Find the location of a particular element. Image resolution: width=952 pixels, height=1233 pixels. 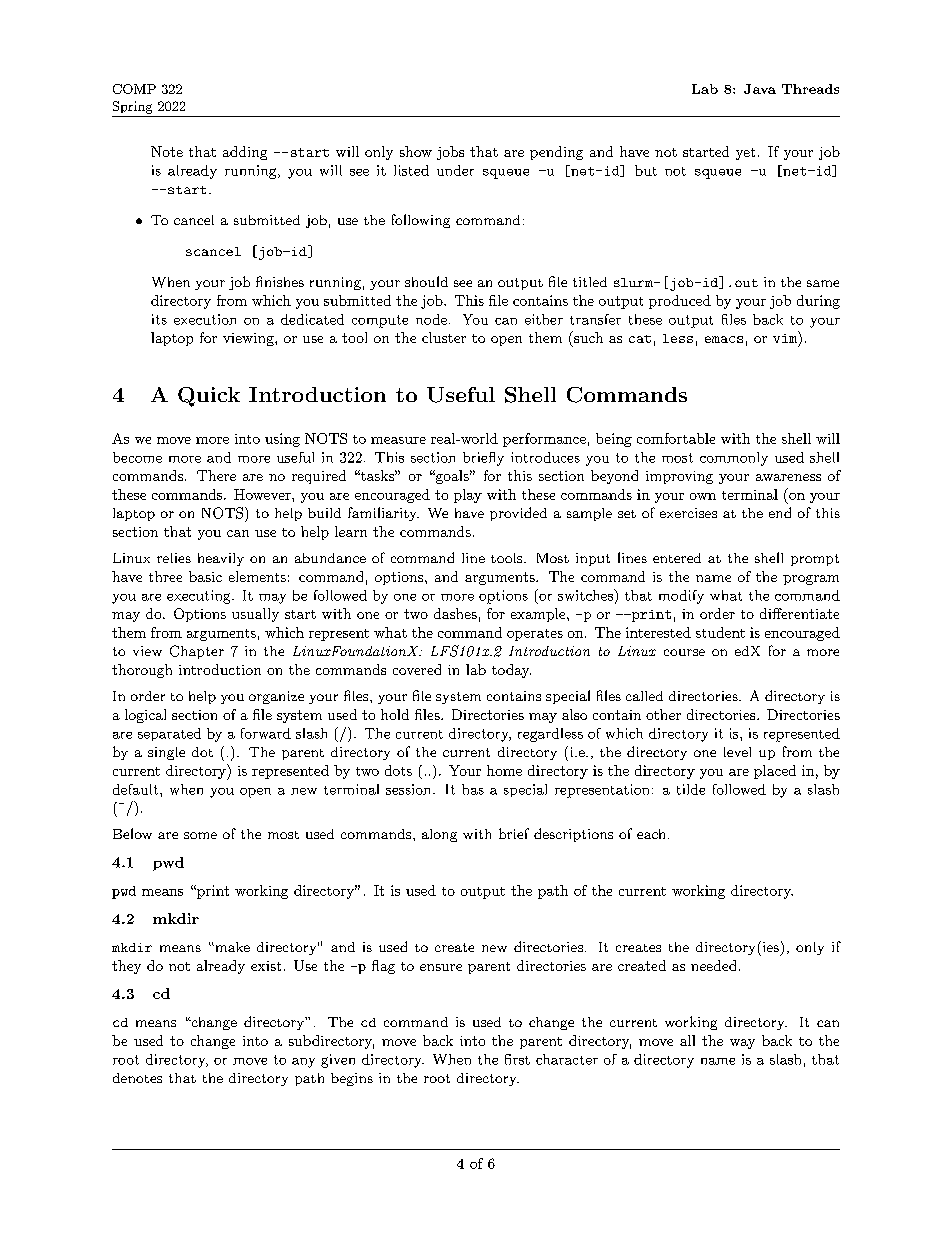

home is located at coordinates (504, 770).
